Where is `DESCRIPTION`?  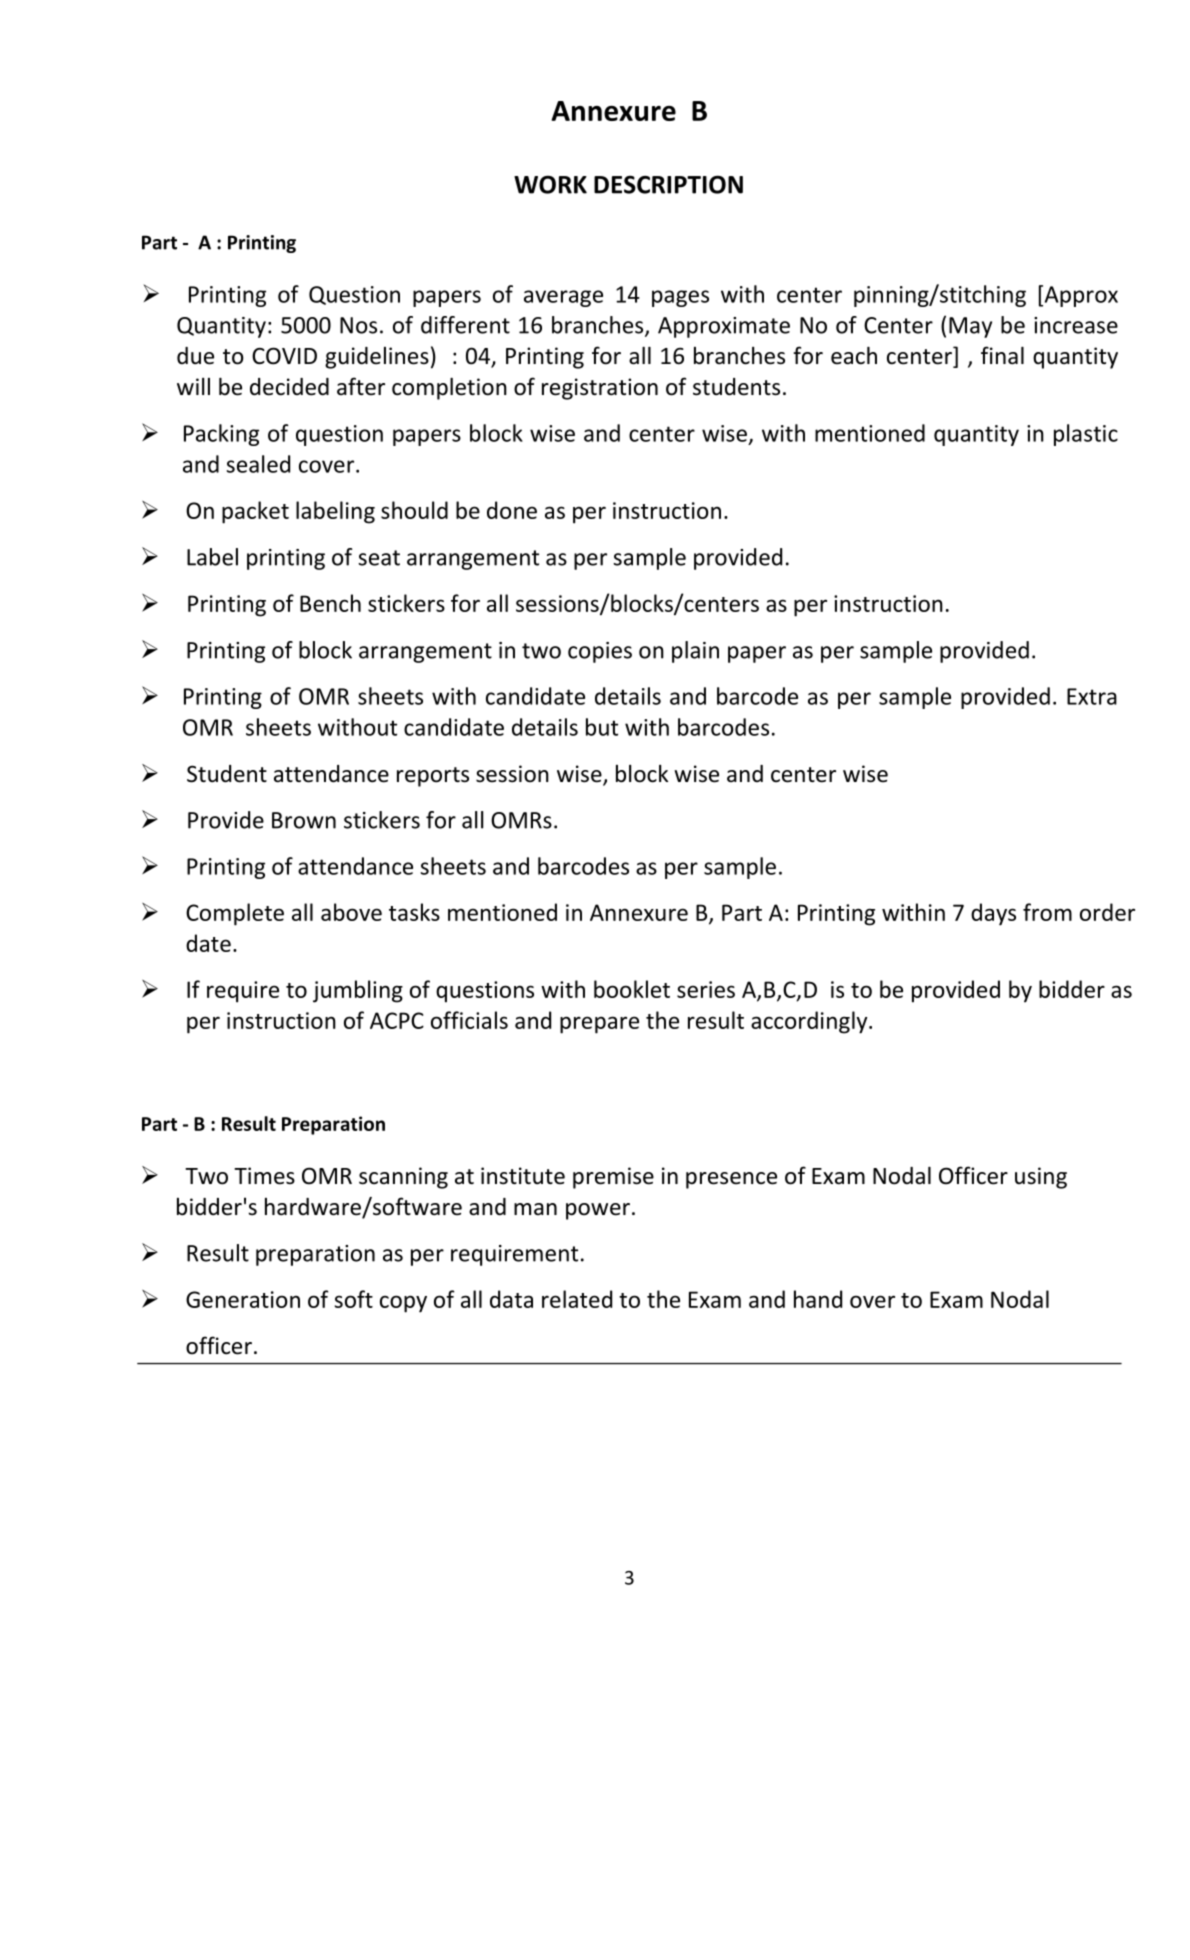
DESCRIPTION is located at coordinates (668, 184).
